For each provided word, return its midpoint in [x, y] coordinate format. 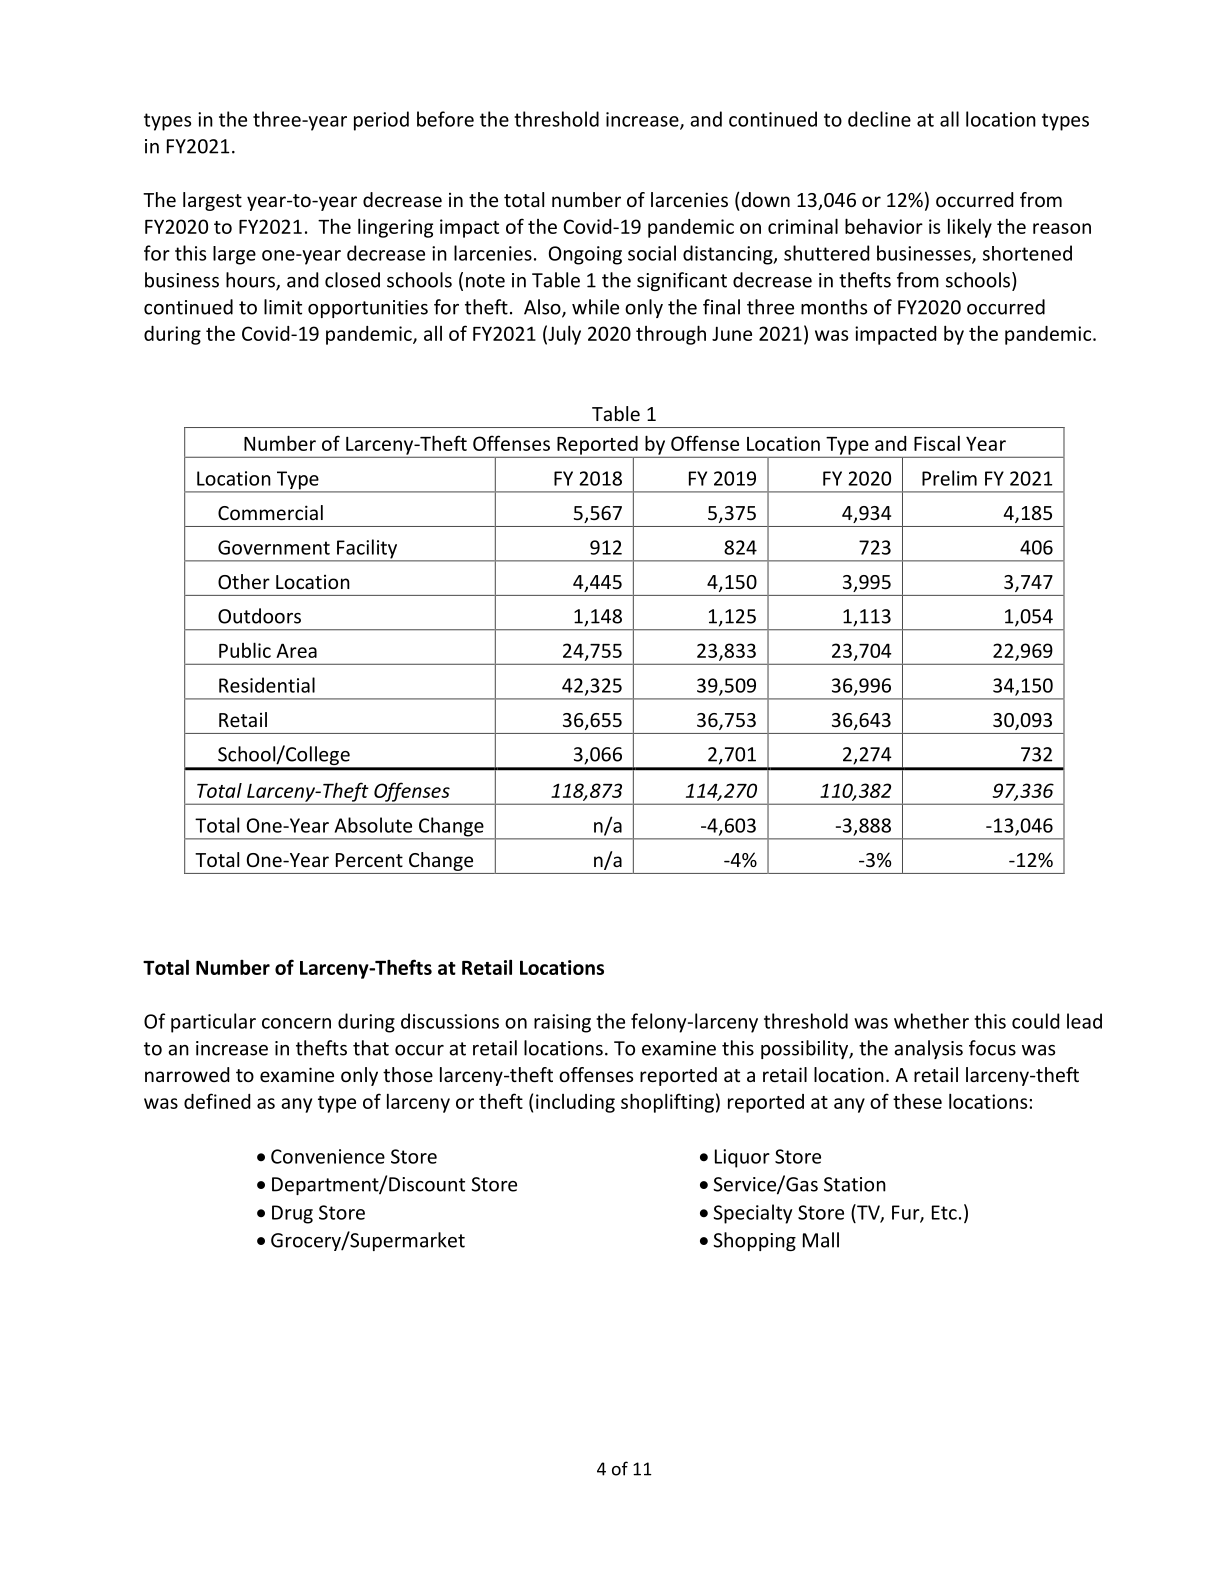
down [764, 199]
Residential [267, 685]
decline [879, 119]
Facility [367, 550]
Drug [292, 1214]
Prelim [949, 478]
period [381, 121]
